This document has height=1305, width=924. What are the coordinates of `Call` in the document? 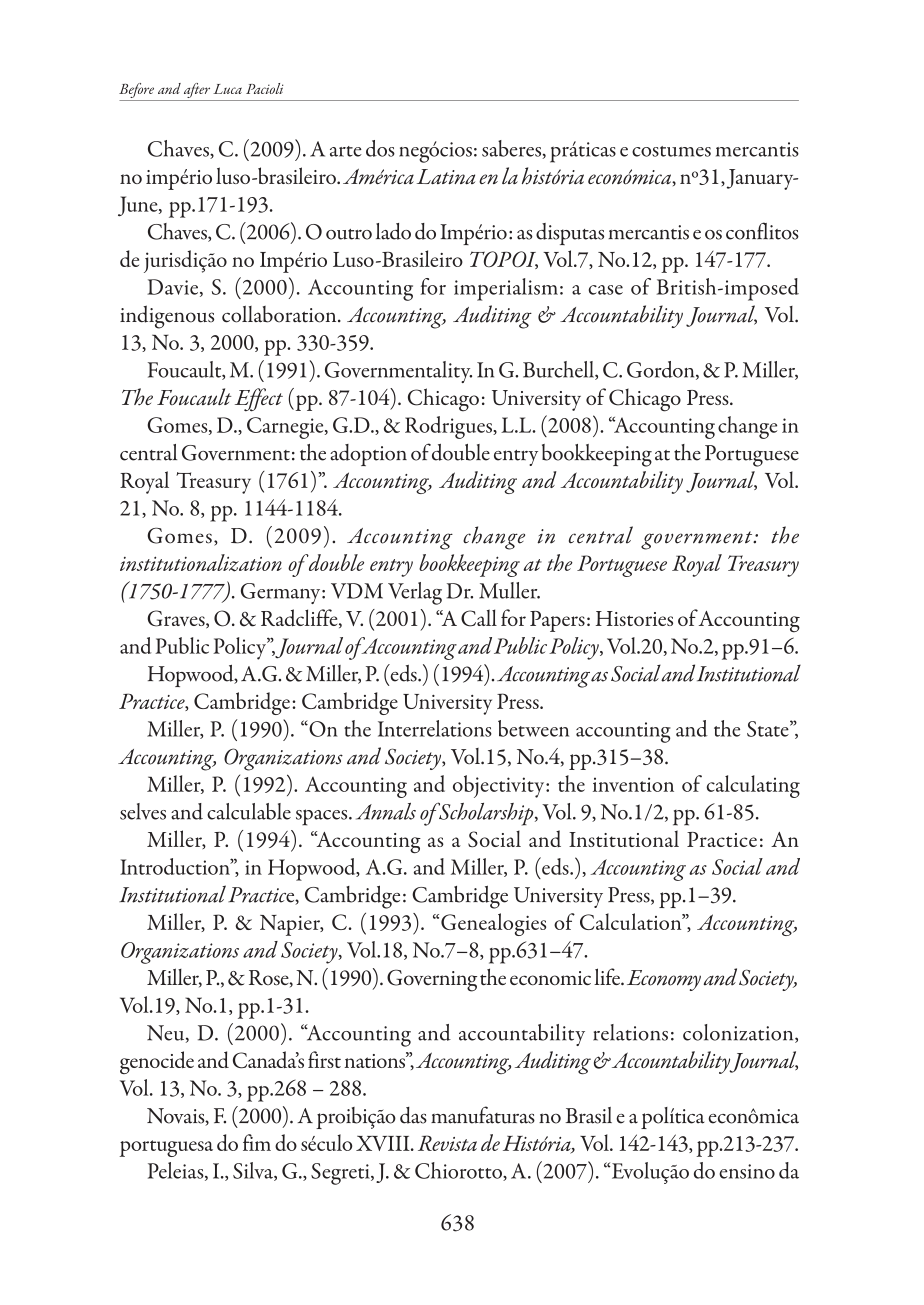 It's located at (479, 618).
